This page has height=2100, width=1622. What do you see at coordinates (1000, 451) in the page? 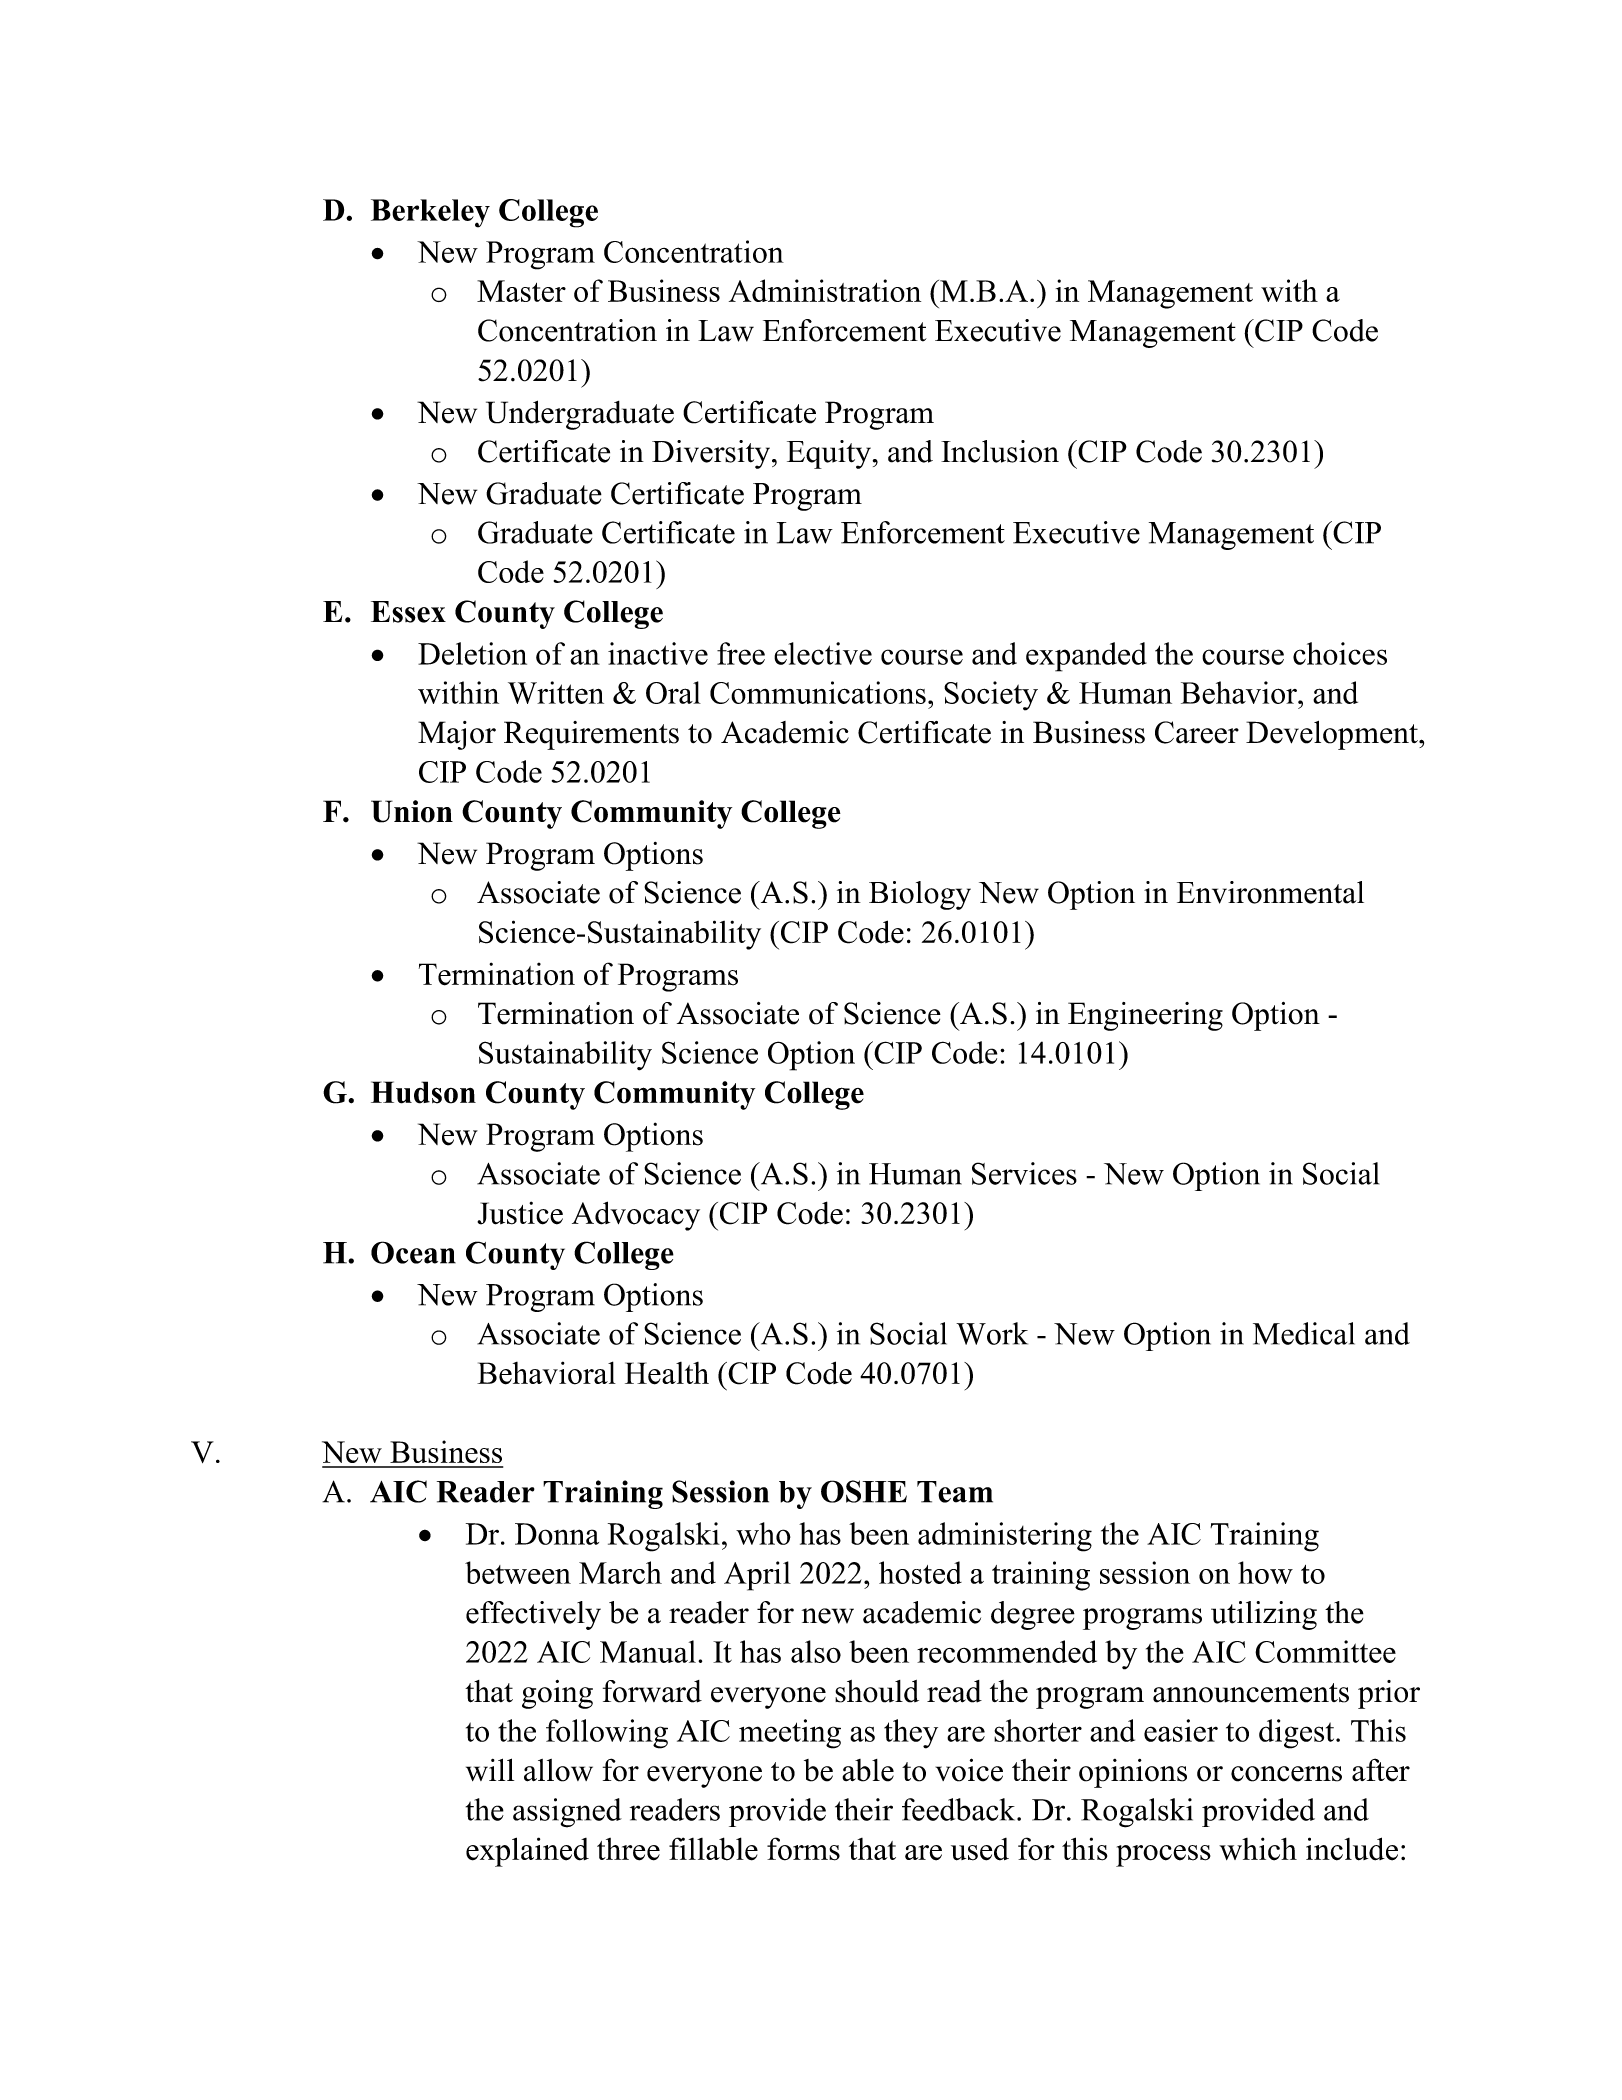
I see `Inclusion` at bounding box center [1000, 451].
